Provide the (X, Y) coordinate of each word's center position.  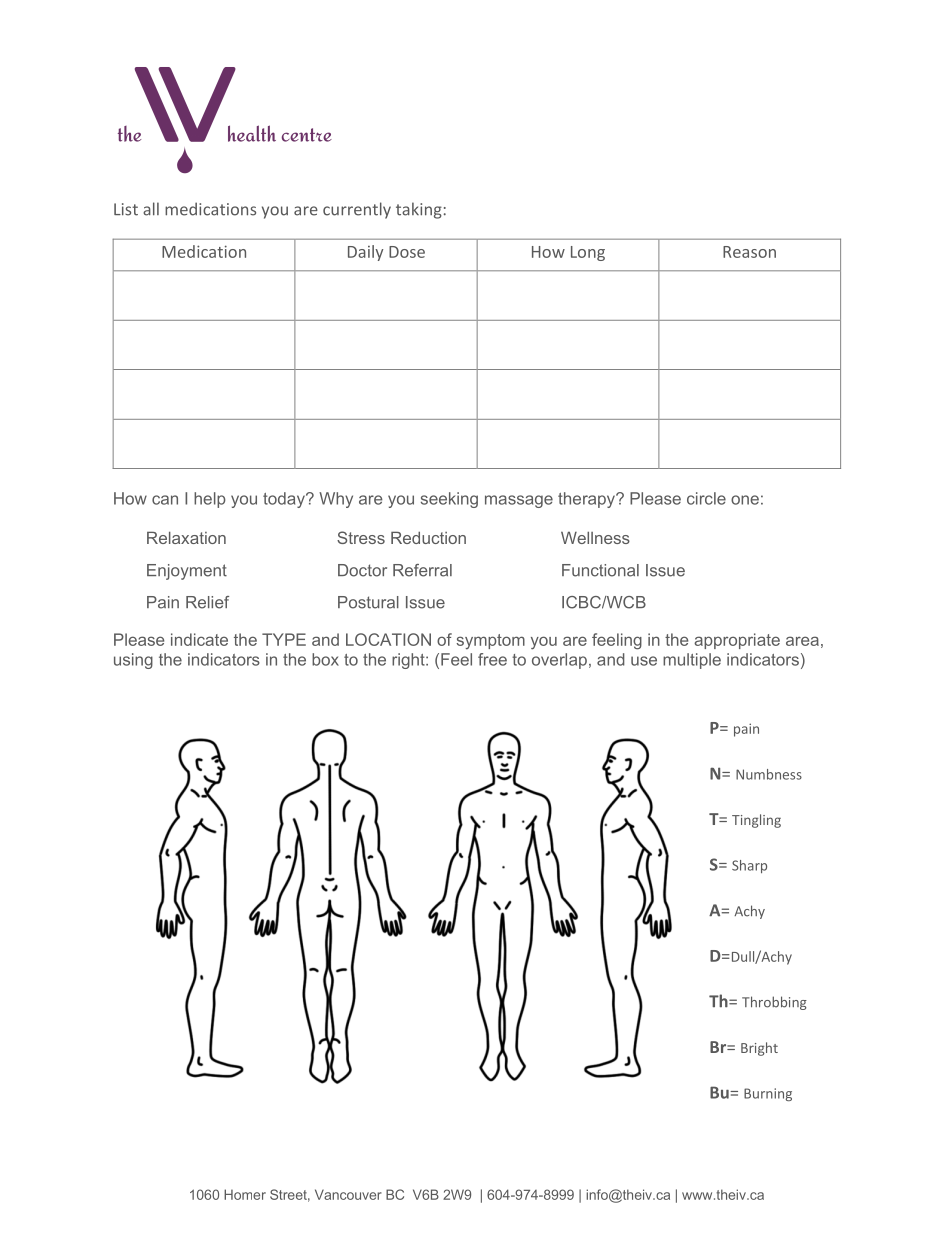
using (133, 661)
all (151, 209)
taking (419, 210)
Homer (245, 1194)
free (492, 659)
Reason (749, 252)
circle (706, 498)
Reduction (428, 537)
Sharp (749, 866)
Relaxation (186, 537)
